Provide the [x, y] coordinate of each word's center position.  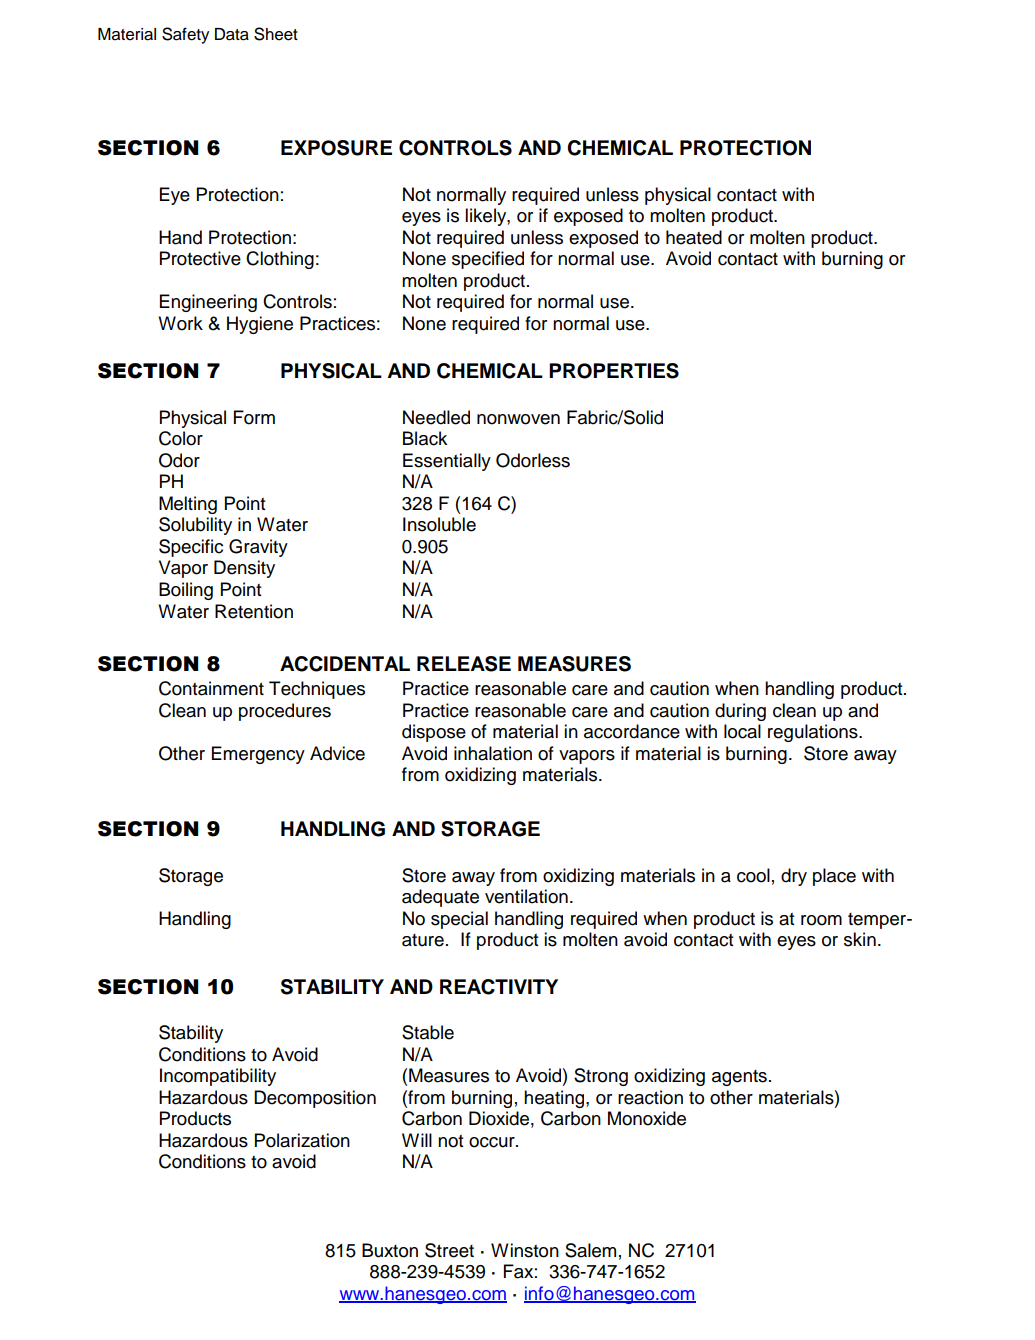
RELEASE [464, 664]
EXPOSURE [336, 148]
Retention [254, 611]
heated [694, 237]
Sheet [276, 34]
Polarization [302, 1140]
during [740, 712]
